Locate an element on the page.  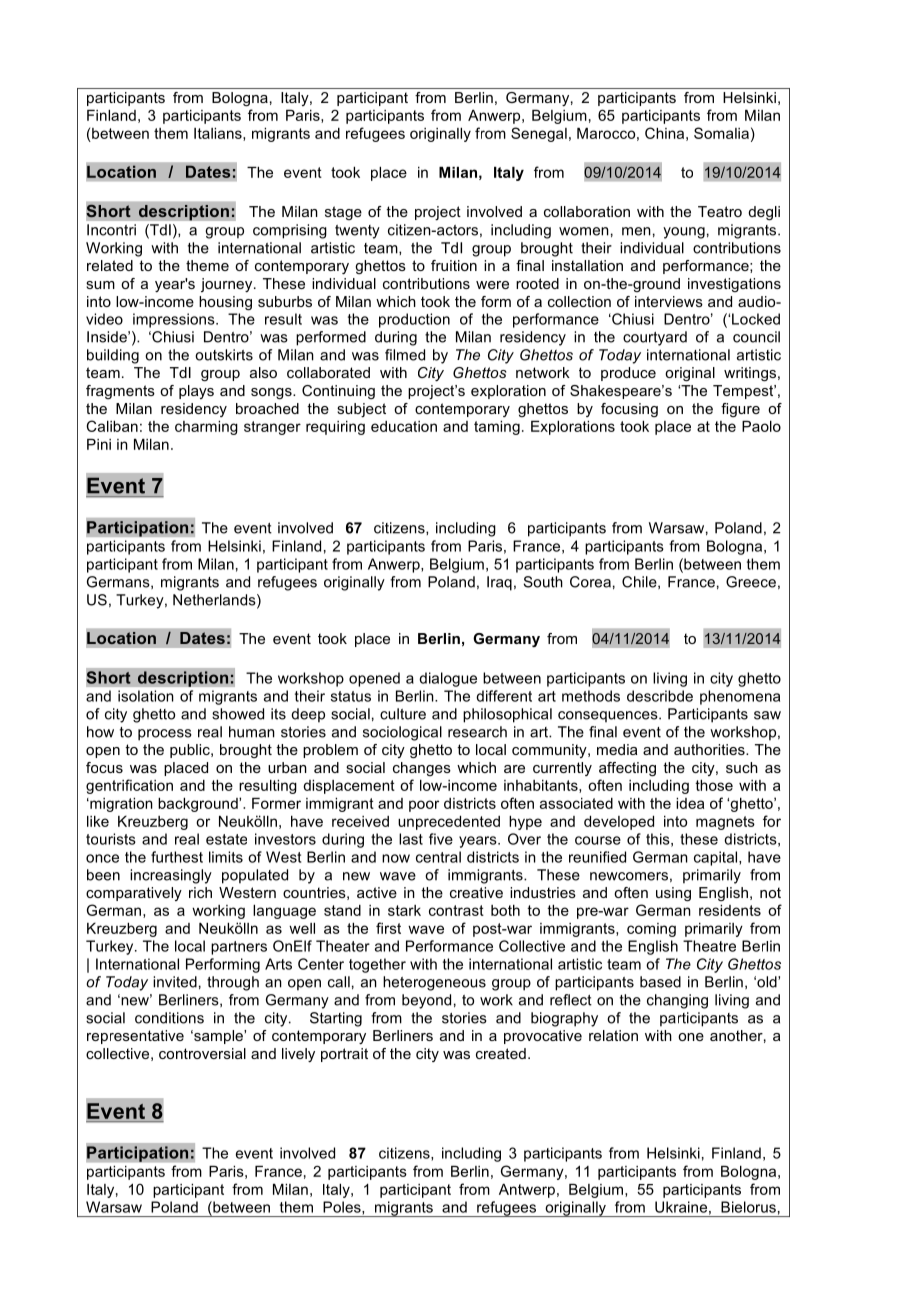
Somalia is located at coordinates (721, 133).
